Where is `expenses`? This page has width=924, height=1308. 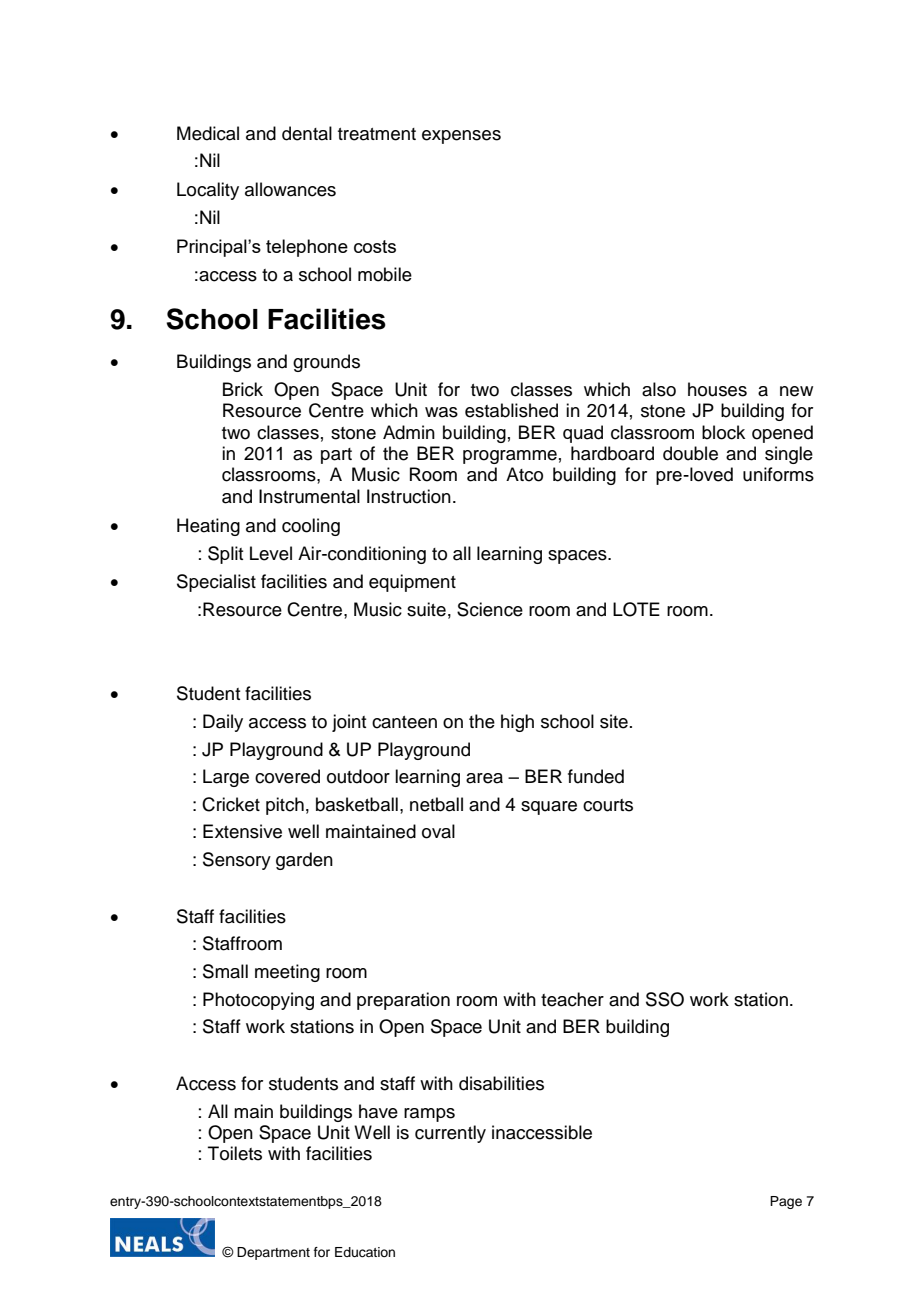 expenses is located at coordinates (461, 137).
